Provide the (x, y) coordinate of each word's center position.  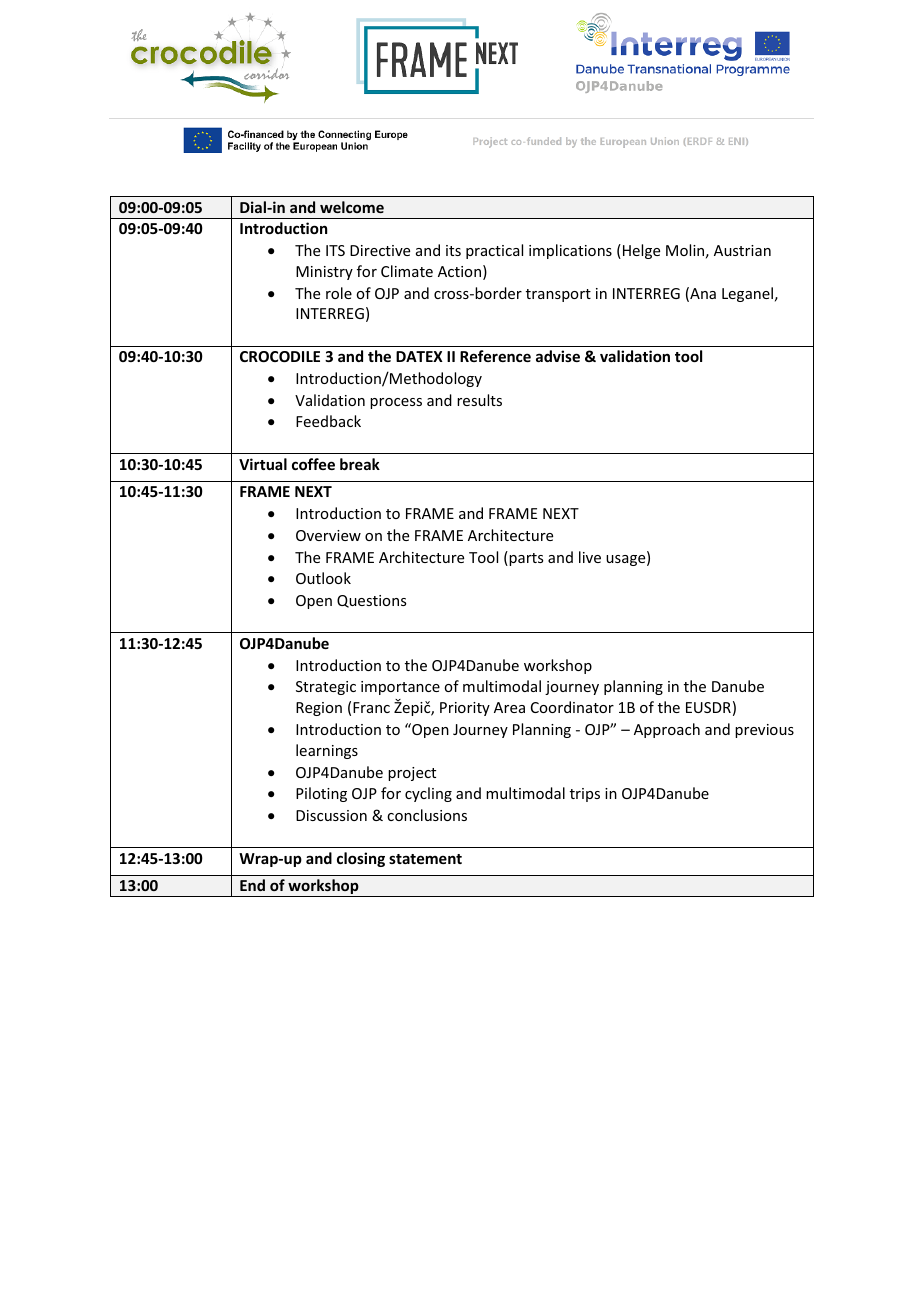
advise (558, 356)
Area (509, 707)
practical (494, 251)
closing (361, 859)
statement (425, 859)
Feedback (328, 421)
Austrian (742, 250)
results (479, 400)
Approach (667, 730)
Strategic (326, 688)
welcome (352, 207)
